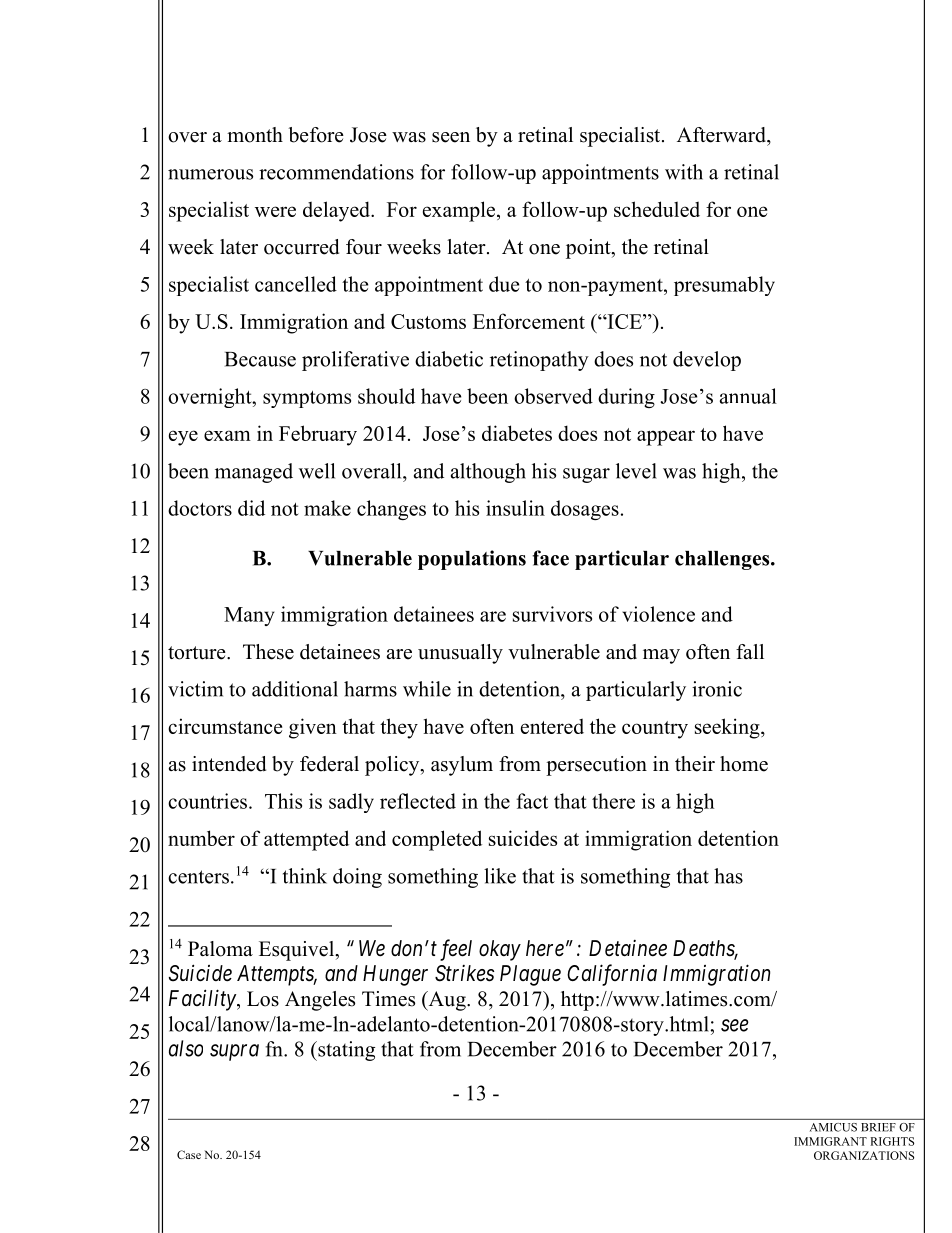 The image size is (952, 1233). I want to click on fall, so click(750, 651).
